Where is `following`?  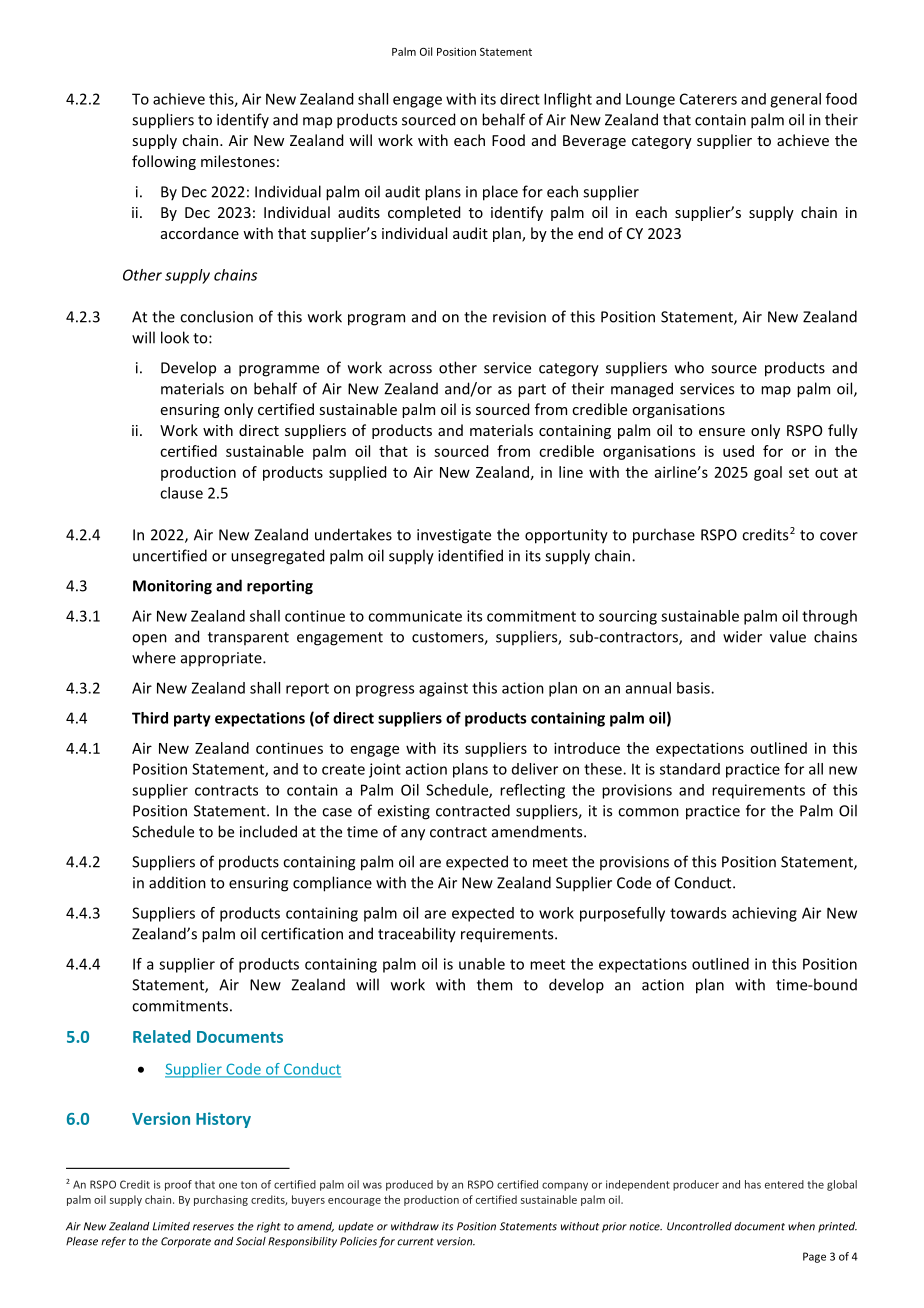
following is located at coordinates (164, 162).
